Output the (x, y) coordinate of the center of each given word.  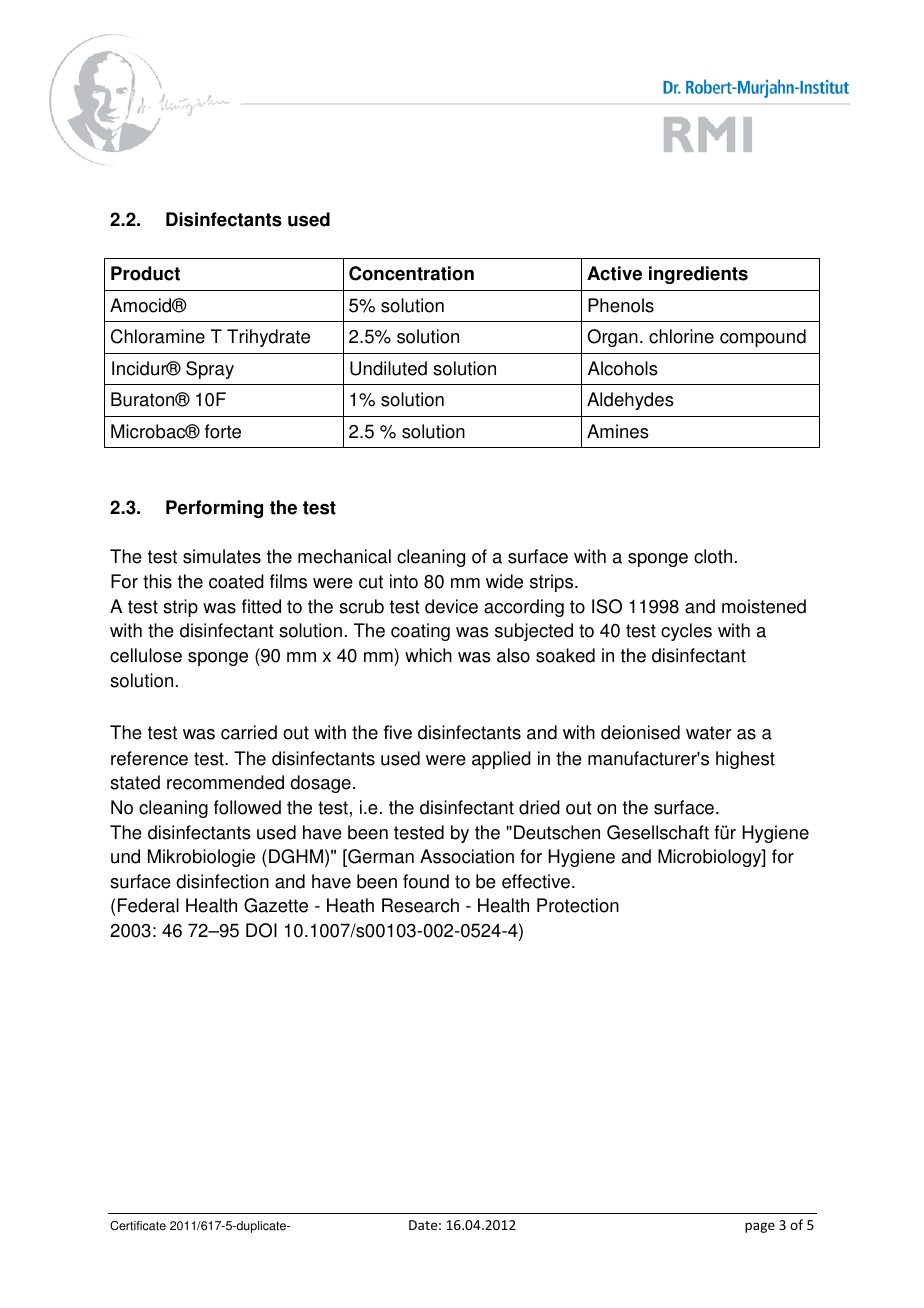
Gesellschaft (658, 832)
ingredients (698, 275)
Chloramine (158, 336)
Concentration (411, 273)
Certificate (138, 1225)
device (451, 606)
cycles (686, 632)
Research (420, 905)
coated (236, 581)
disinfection (222, 881)
